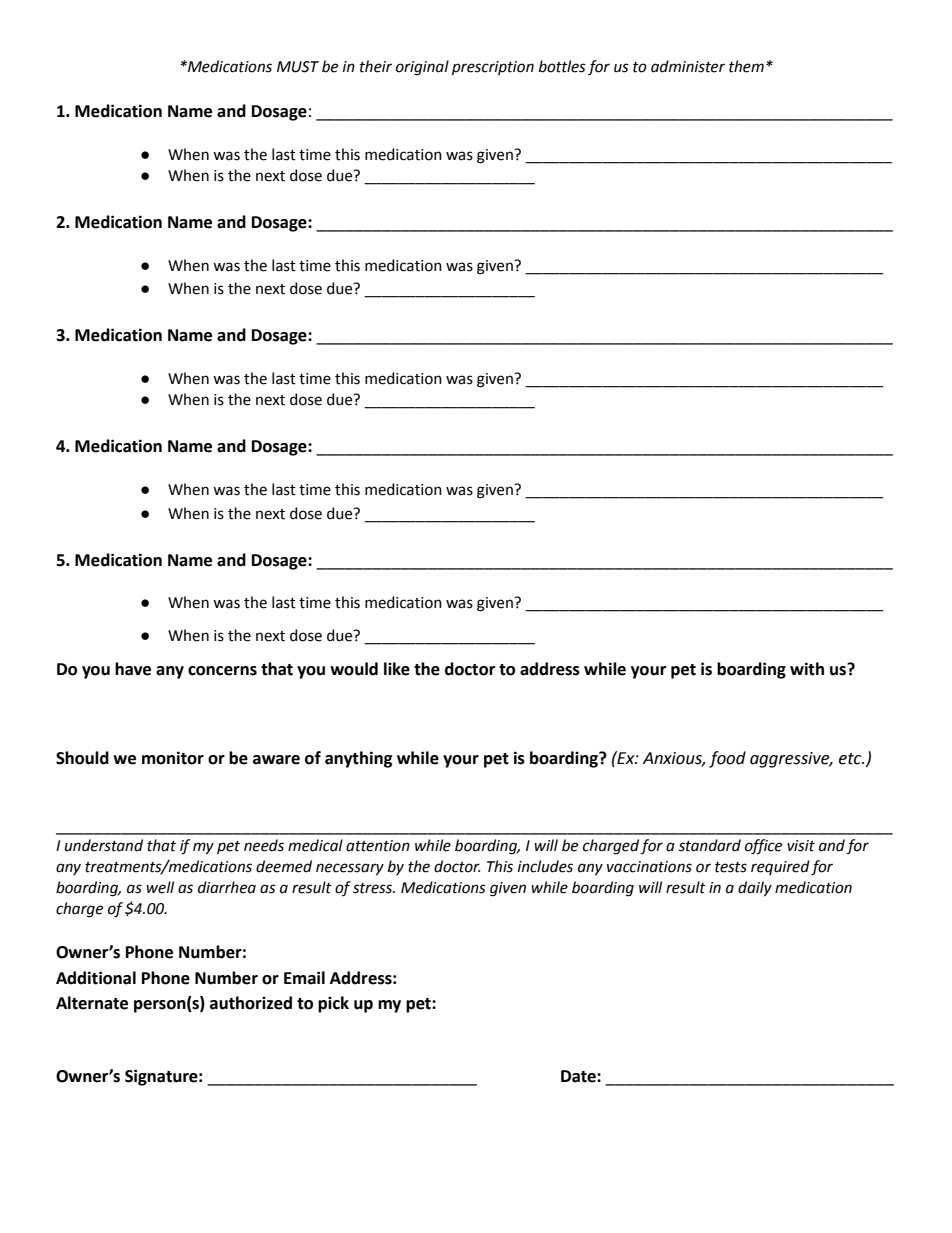 This screenshot has height=1233, width=952. What do you see at coordinates (493, 68) in the screenshot?
I see `prescription` at bounding box center [493, 68].
